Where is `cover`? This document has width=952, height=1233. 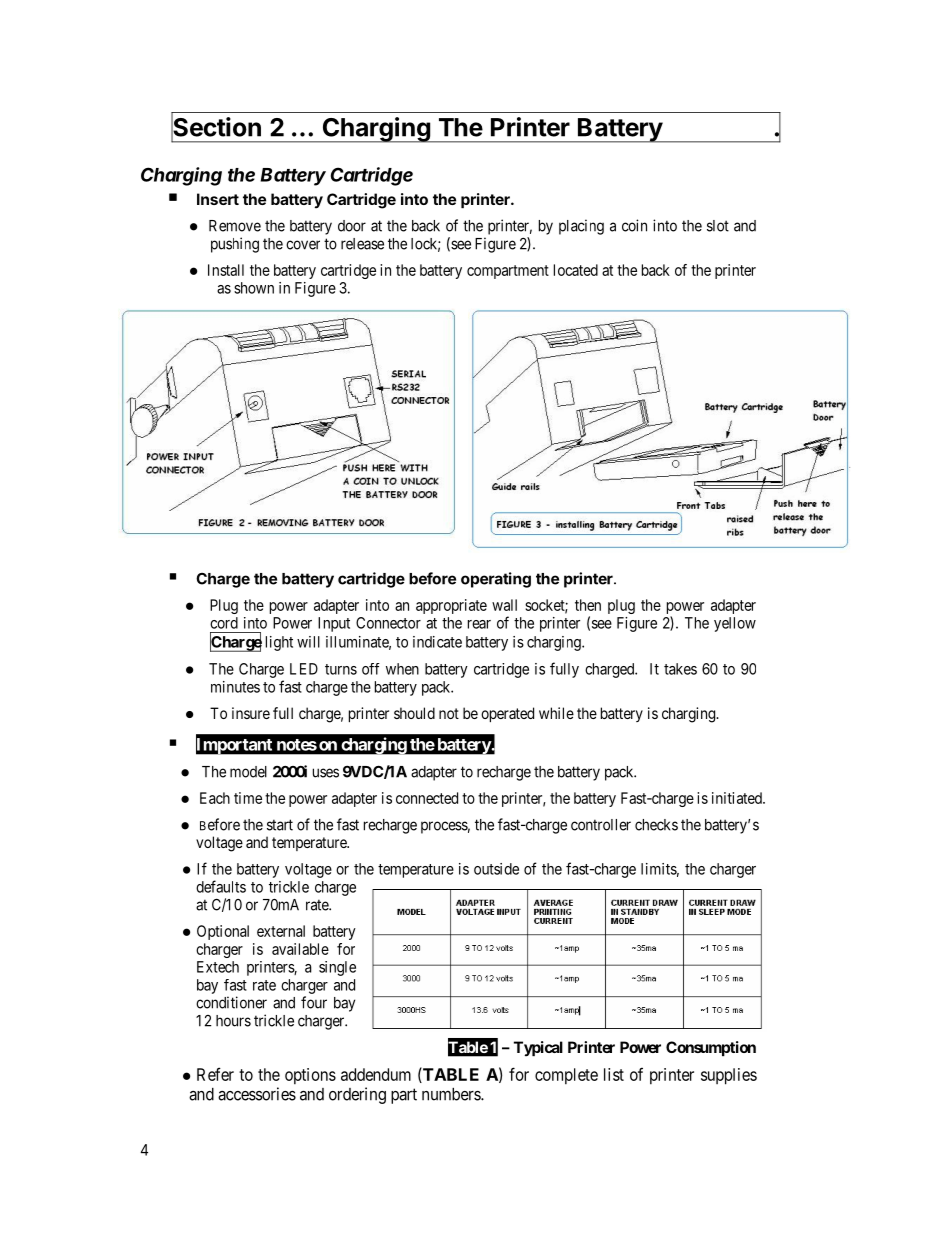
cover is located at coordinates (303, 245).
